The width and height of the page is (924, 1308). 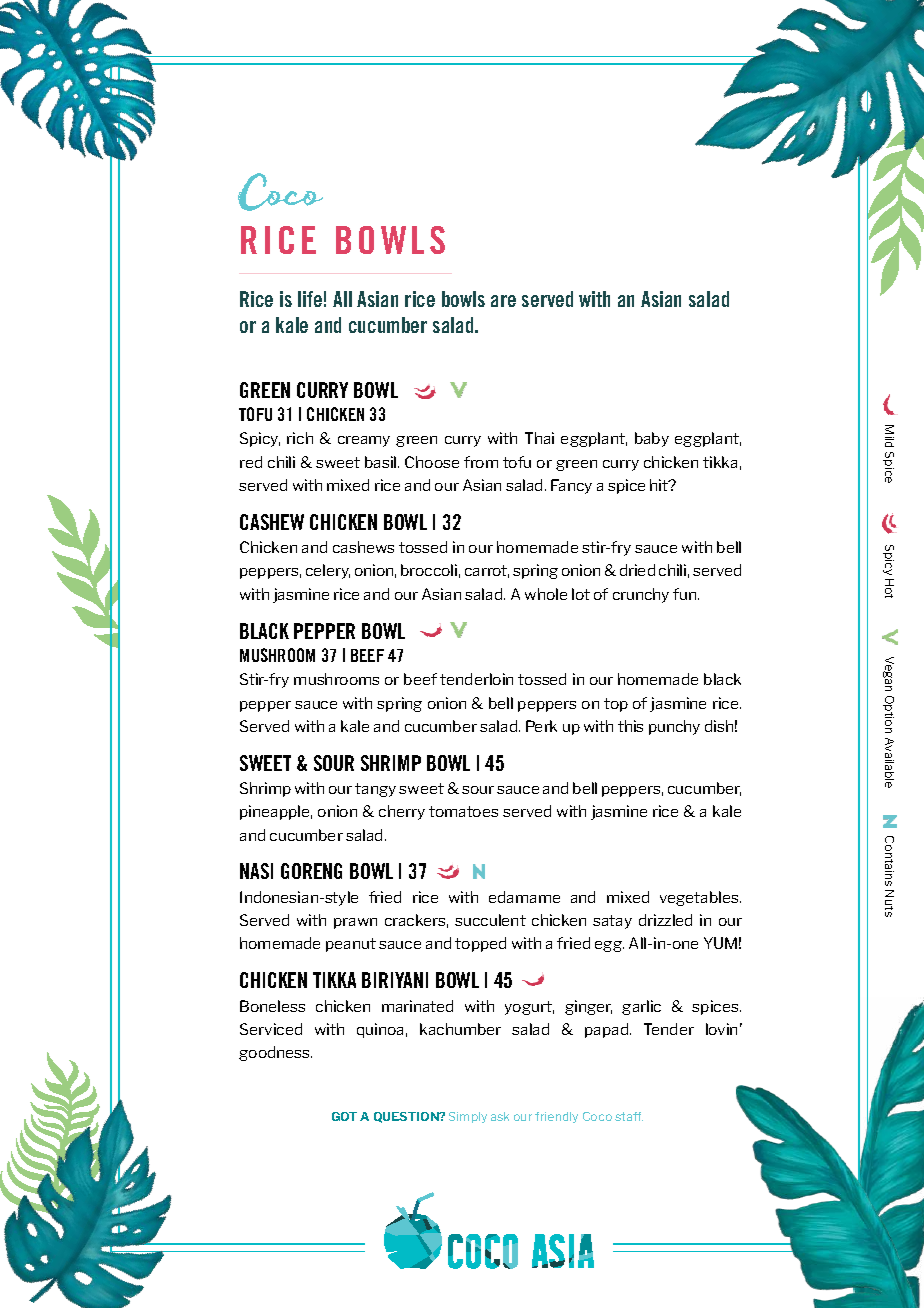 I want to click on GORENG, so click(x=311, y=871).
